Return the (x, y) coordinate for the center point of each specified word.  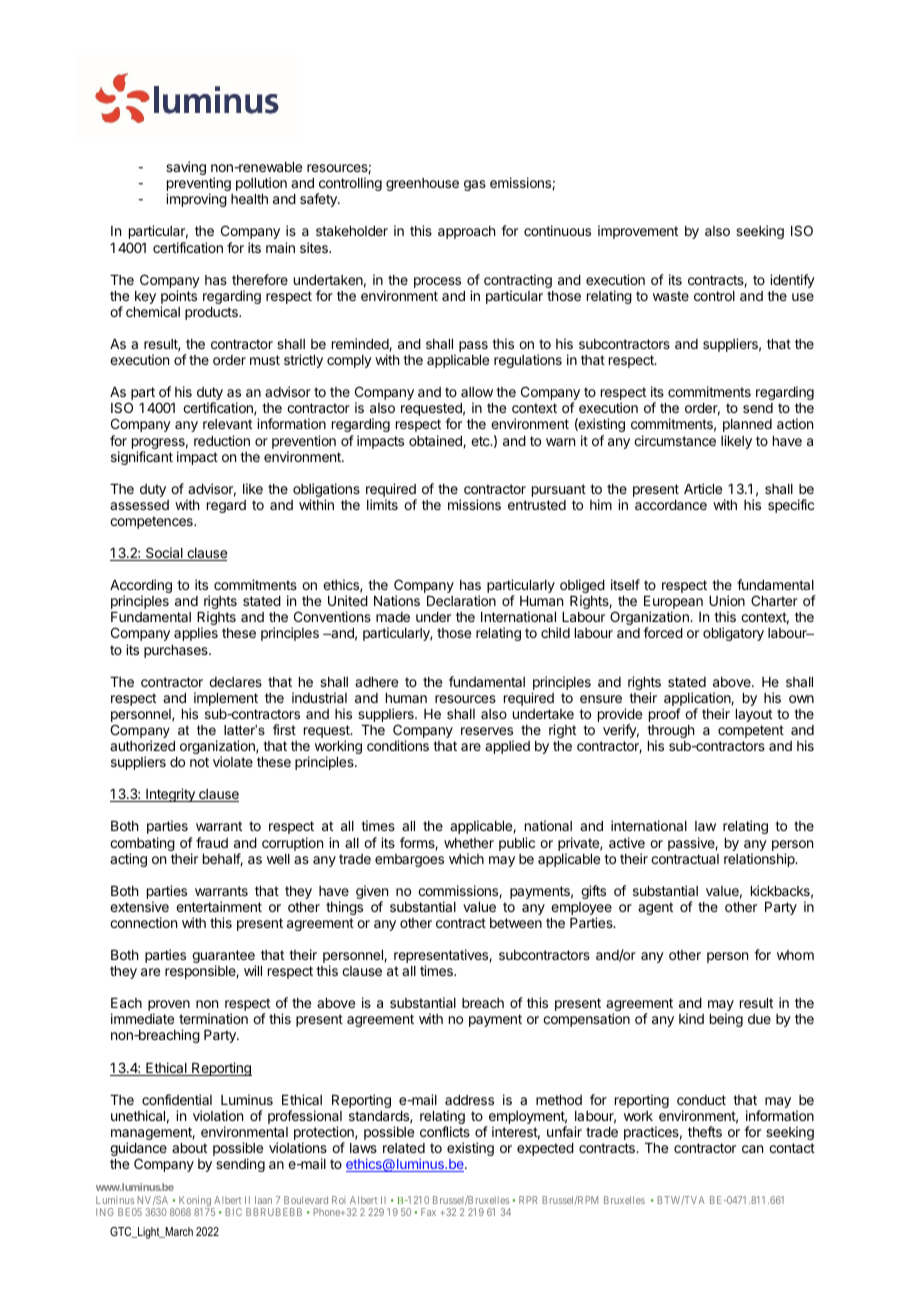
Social (164, 554)
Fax (428, 1212)
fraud (212, 842)
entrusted (537, 505)
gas (475, 185)
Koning (195, 1202)
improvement (638, 232)
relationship (760, 860)
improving (196, 200)
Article (703, 488)
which (466, 858)
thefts (705, 1131)
